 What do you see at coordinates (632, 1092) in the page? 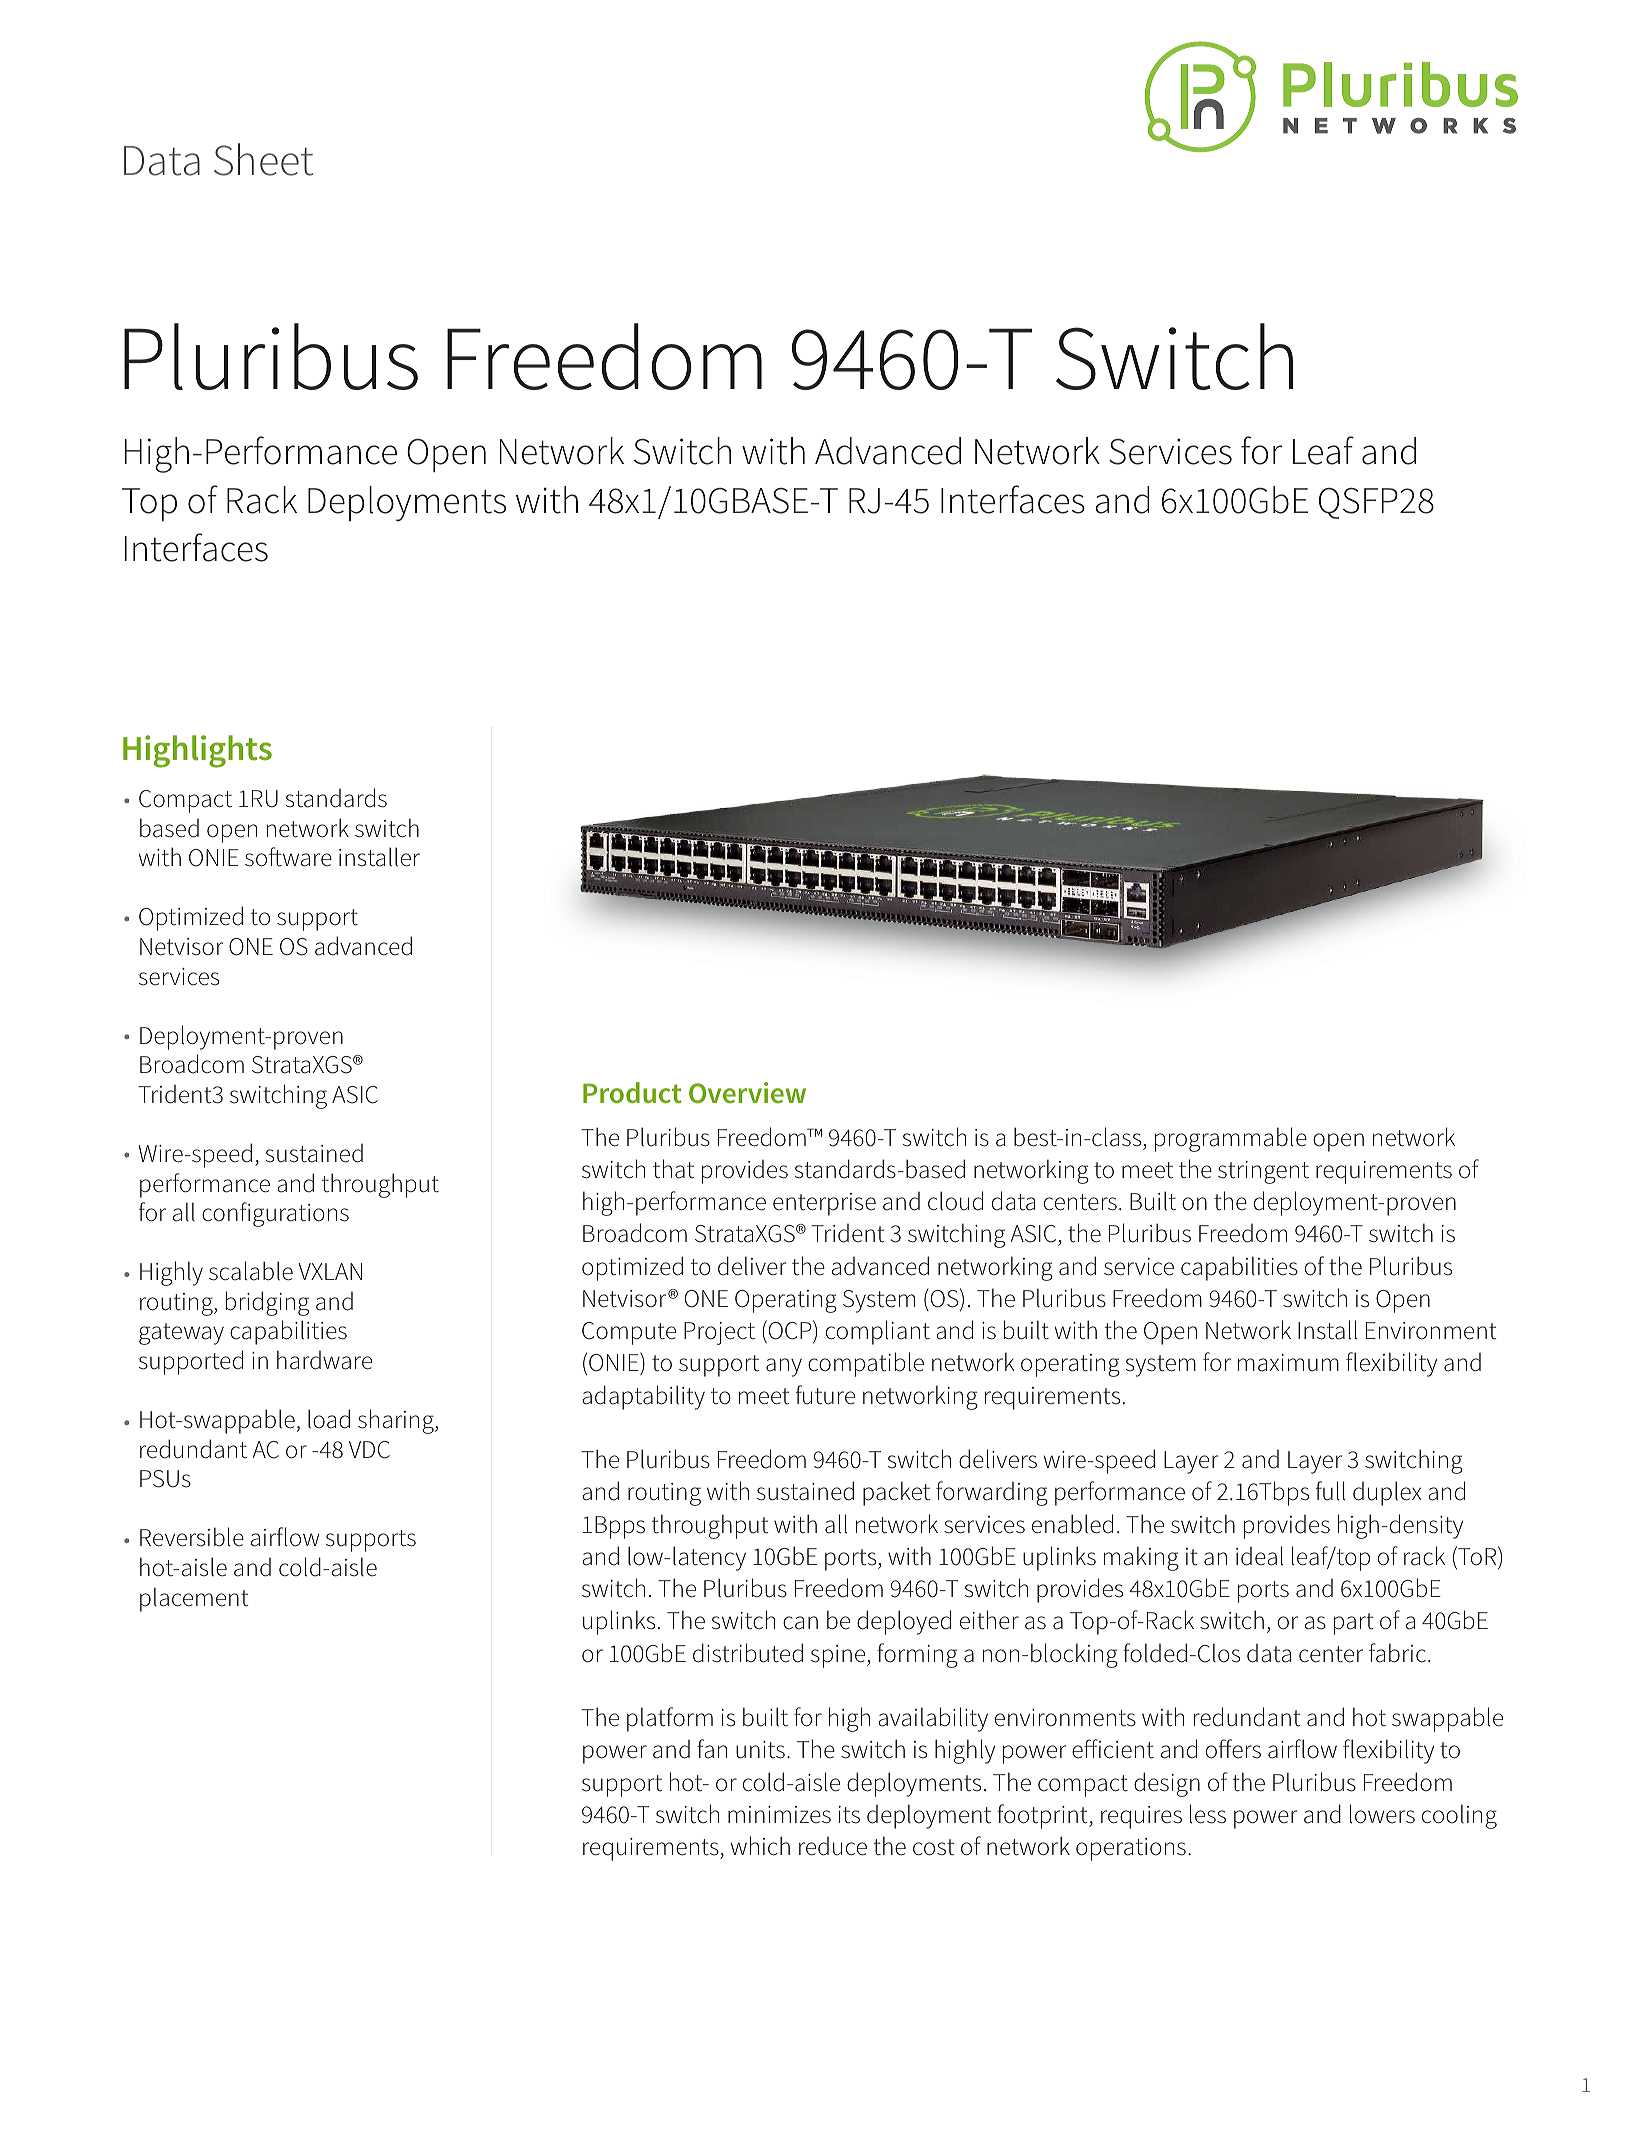
I see `Product` at bounding box center [632, 1092].
